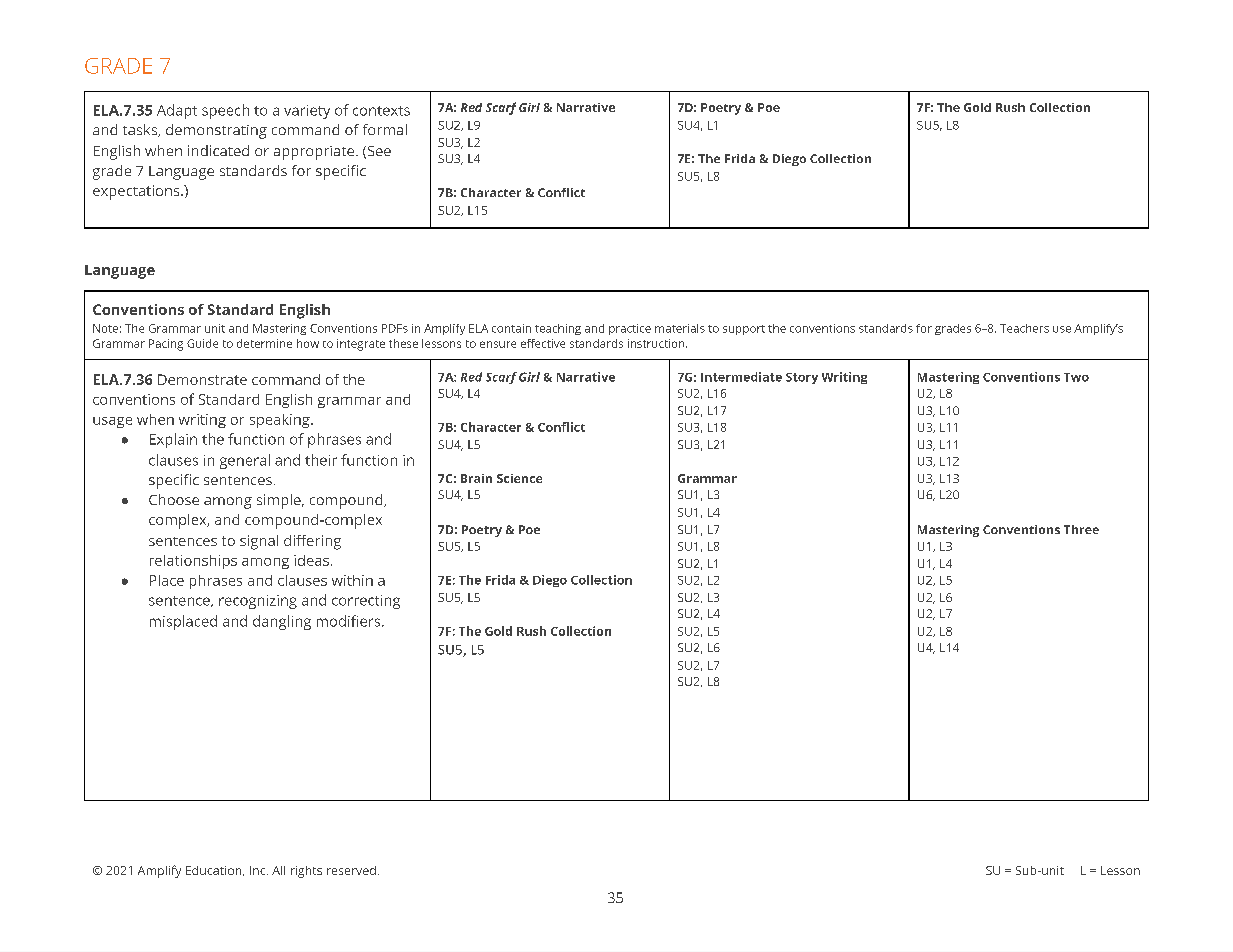 The width and height of the page is (1233, 952). What do you see at coordinates (1081, 529) in the page?
I see `Three` at bounding box center [1081, 529].
